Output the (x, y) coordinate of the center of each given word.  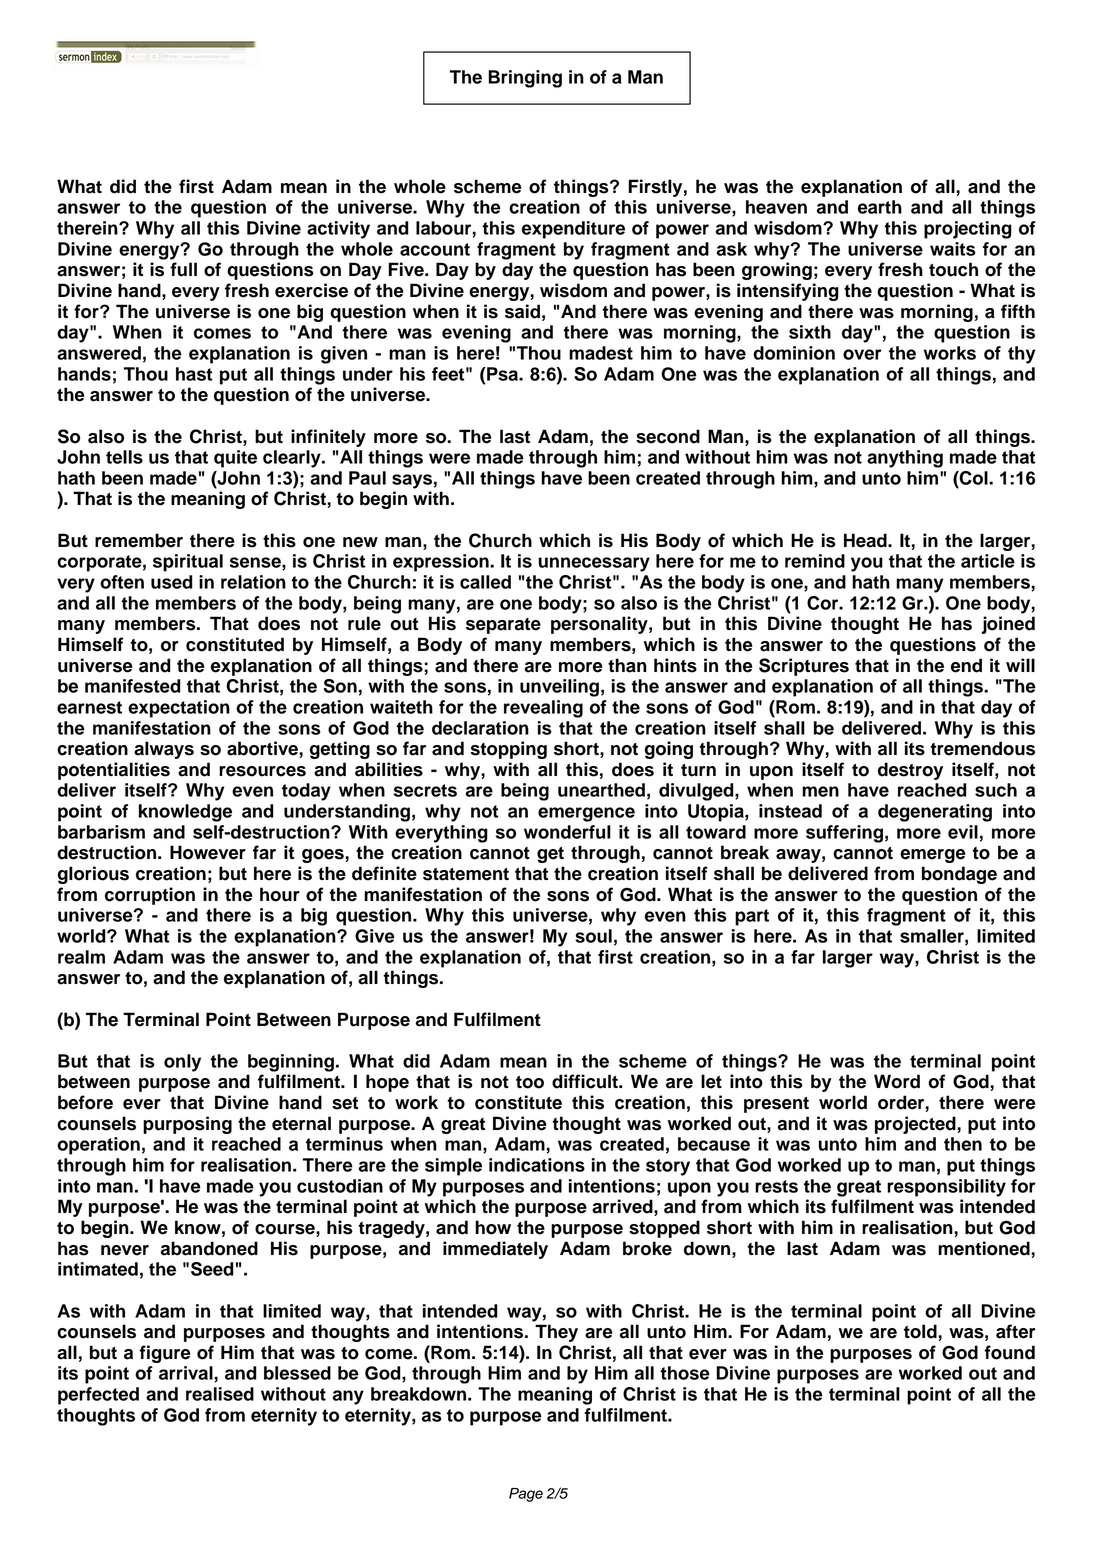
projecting (968, 230)
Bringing (525, 79)
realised (220, 1394)
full (183, 269)
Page (526, 1495)
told (921, 1331)
